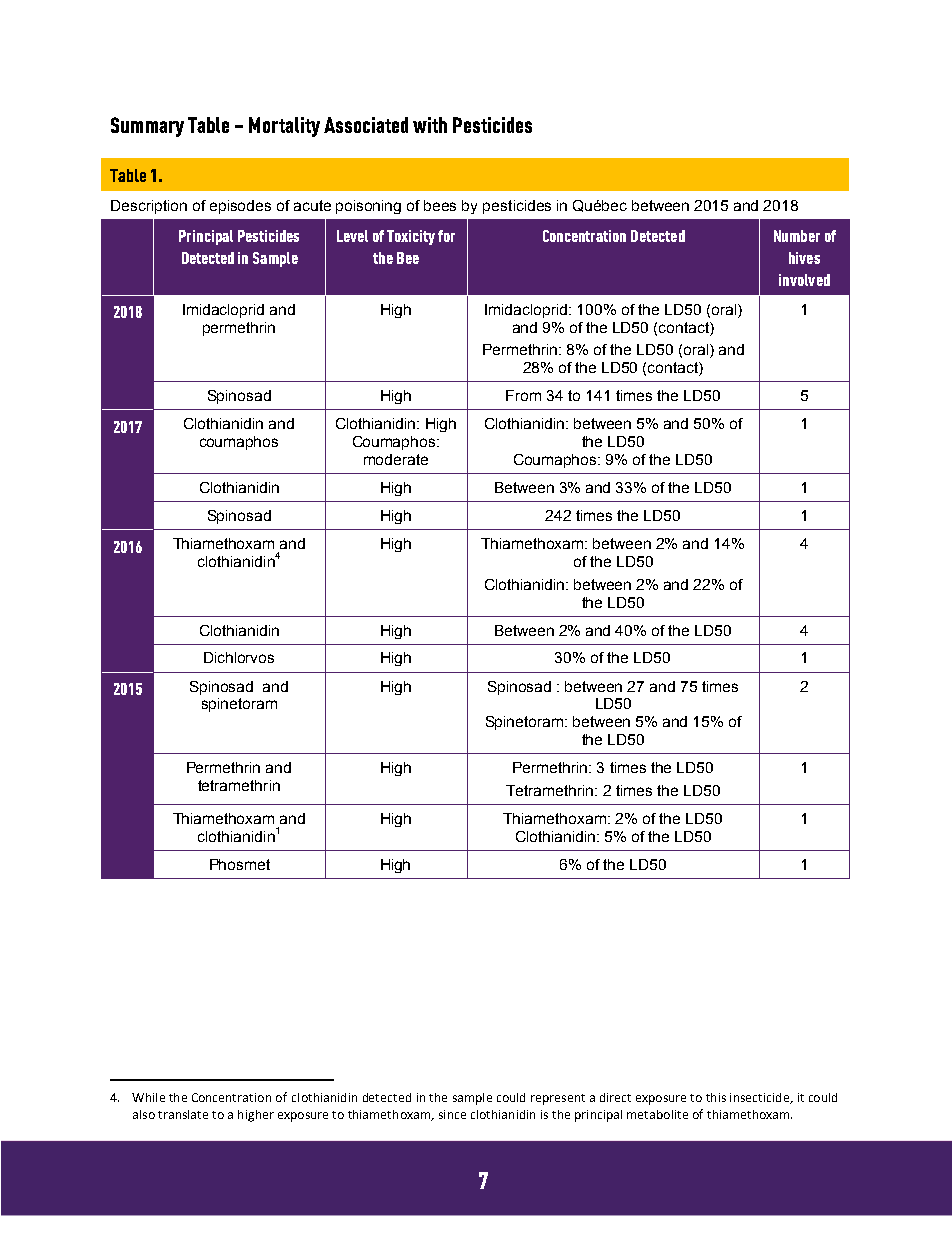  What do you see at coordinates (523, 395) in the screenshot?
I see `From` at bounding box center [523, 395].
